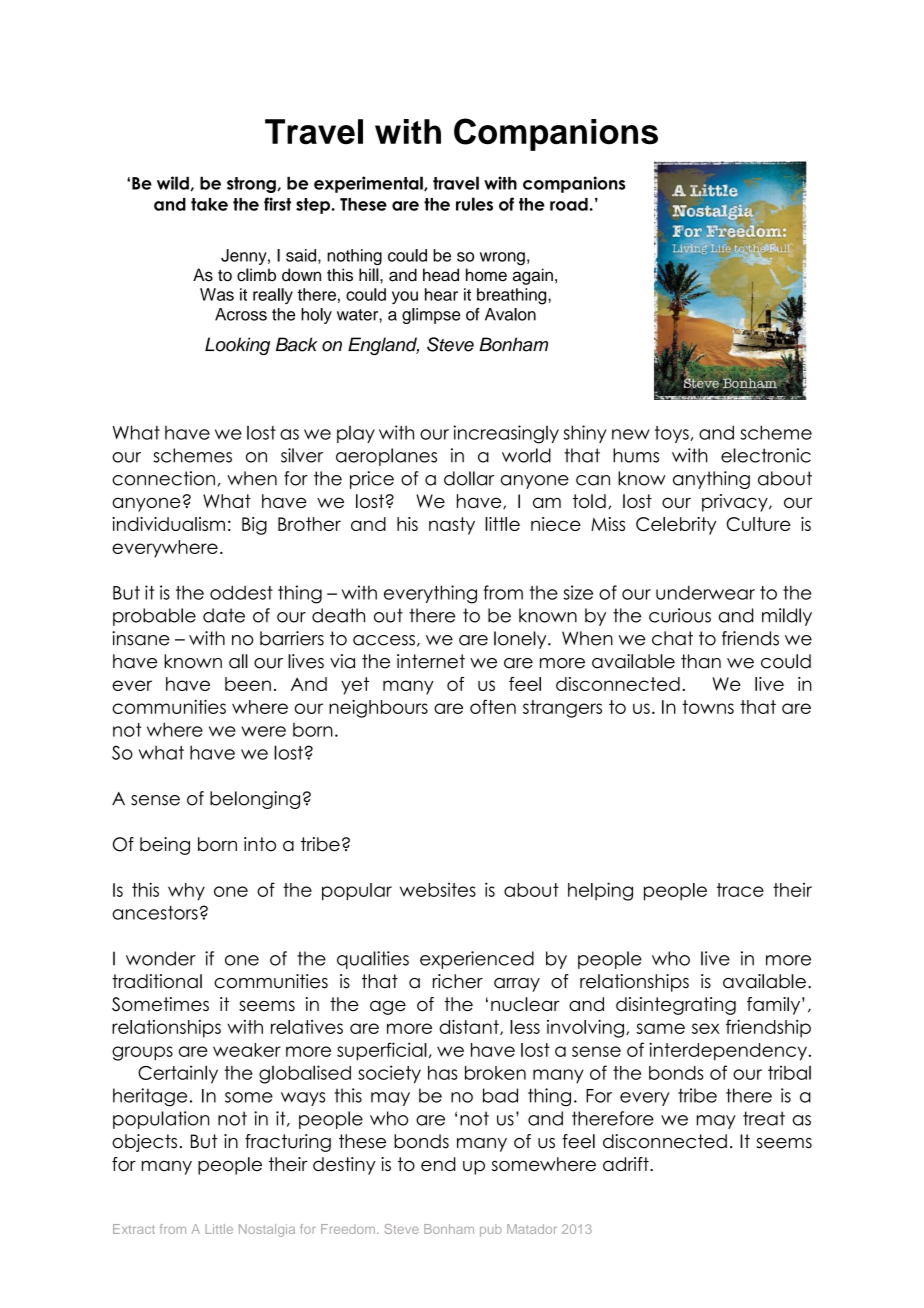 This page has height=1308, width=924. I want to click on websites, so click(438, 889).
